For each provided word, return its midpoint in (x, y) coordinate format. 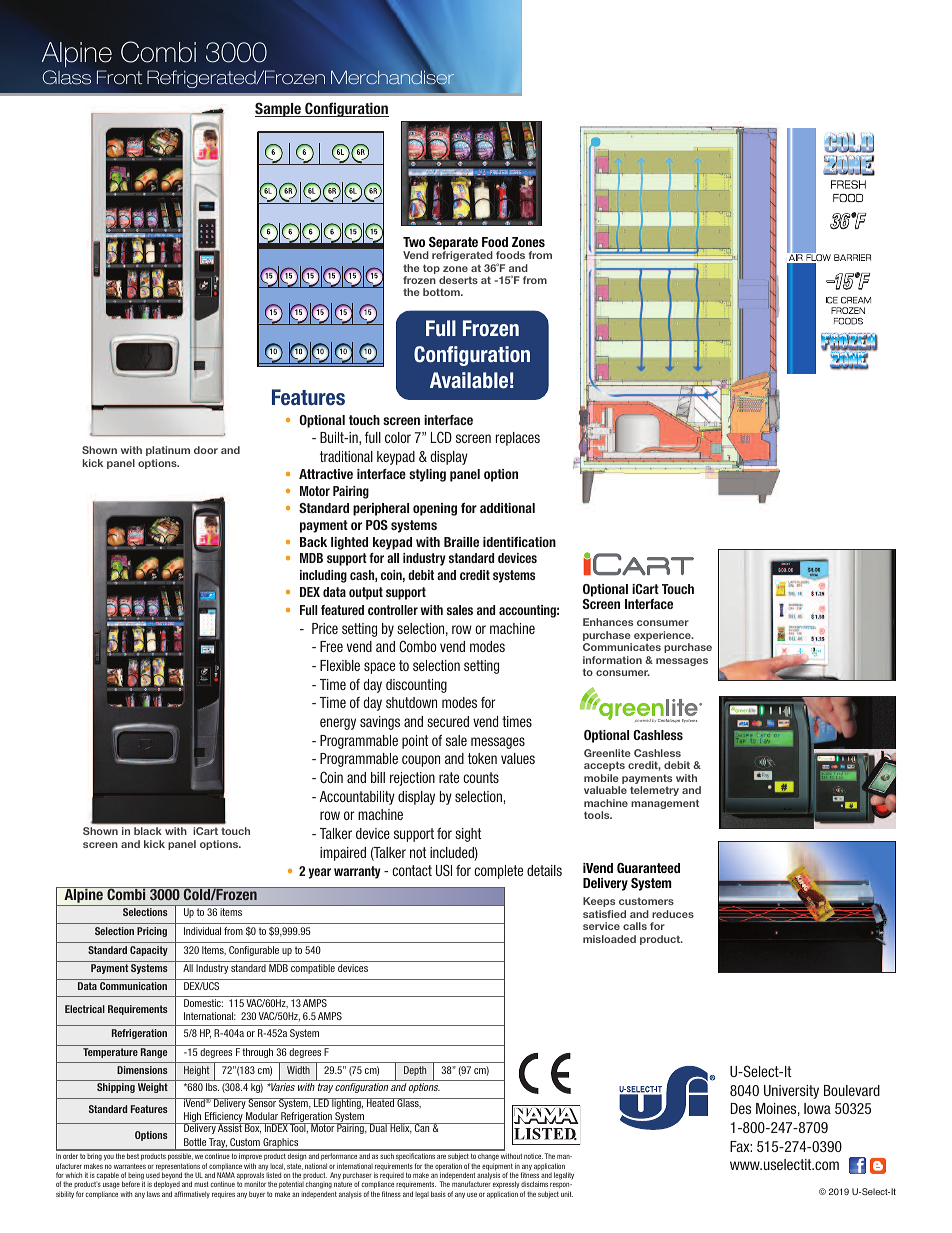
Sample (279, 109)
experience (663, 637)
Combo (418, 646)
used (153, 1175)
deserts (458, 280)
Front (119, 77)
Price (325, 628)
